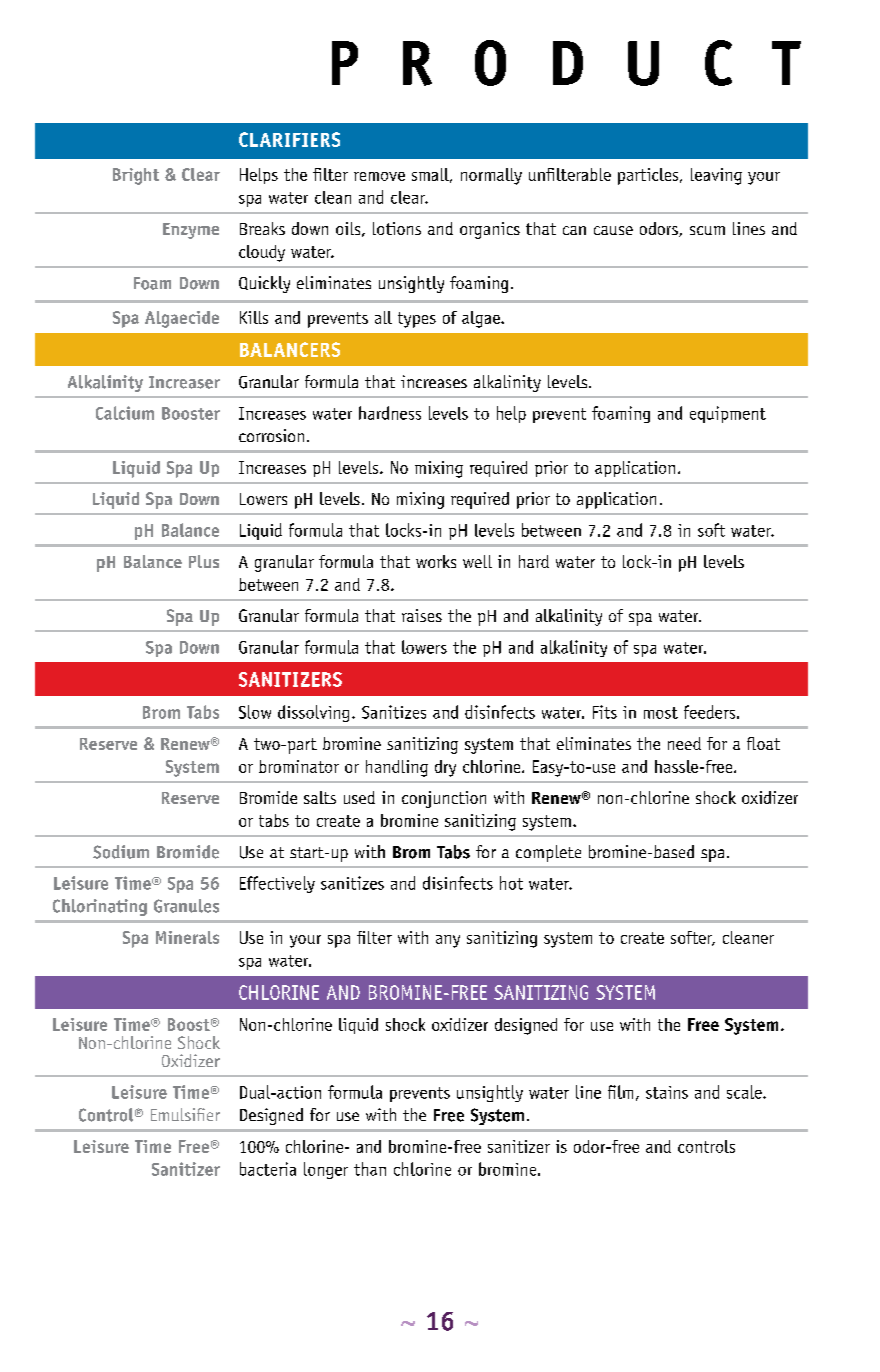 The height and width of the image is (1372, 880). Describe the element at coordinates (667, 1092) in the image. I see `stains` at that location.
